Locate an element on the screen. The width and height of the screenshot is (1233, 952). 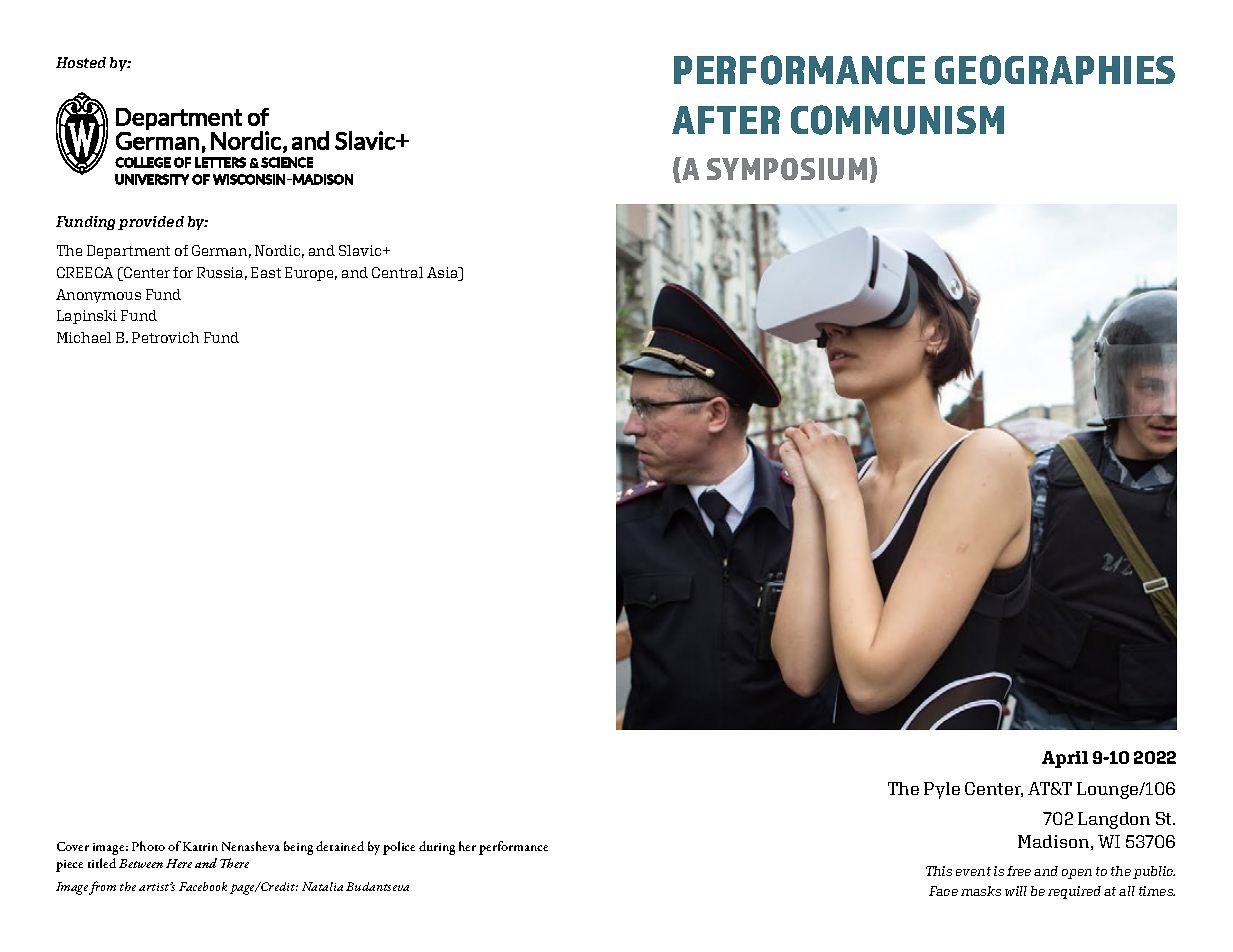
AFTER is located at coordinates (726, 120).
